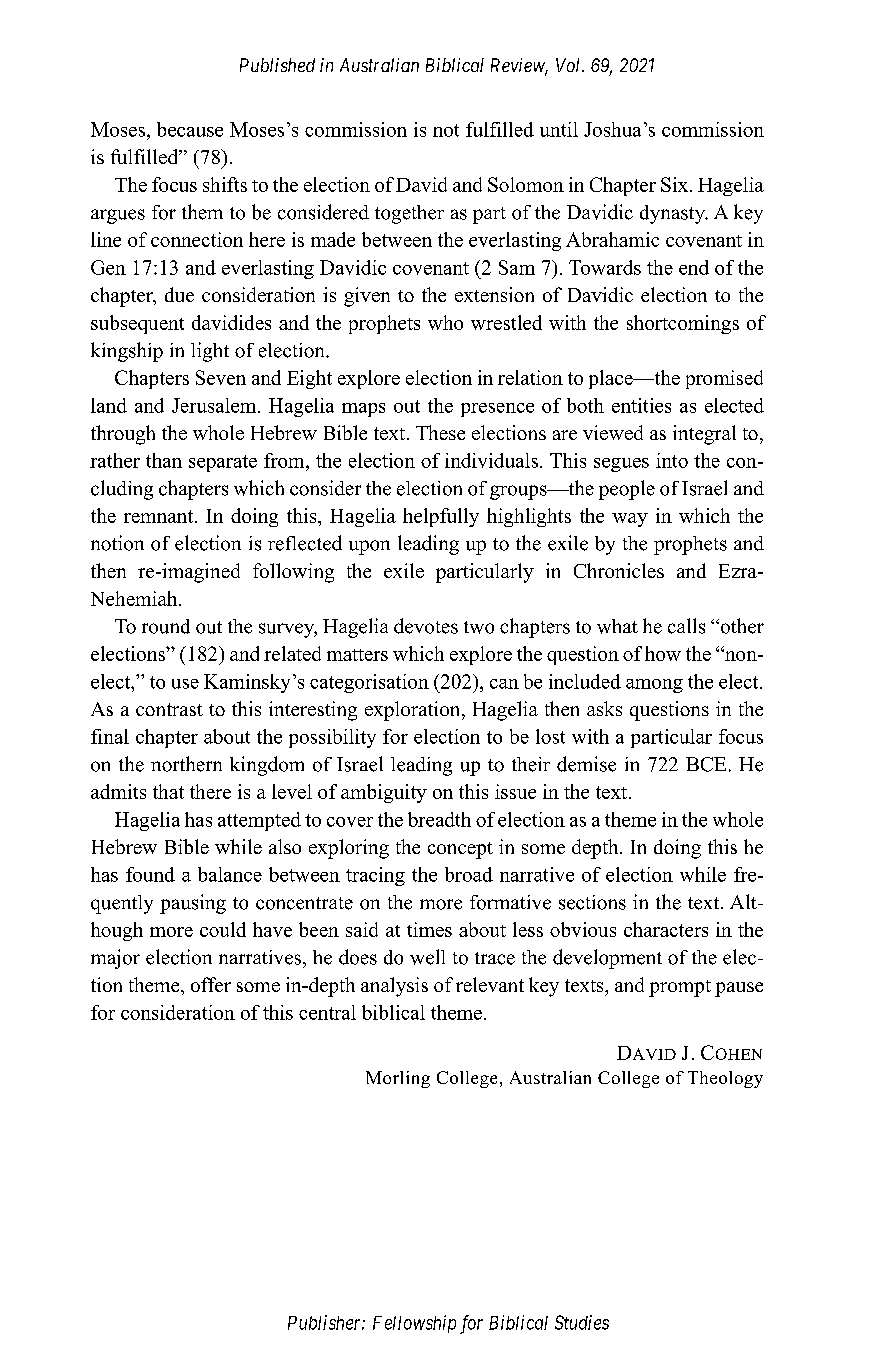 Image resolution: width=896 pixels, height=1372 pixels. What do you see at coordinates (409, 214) in the screenshot?
I see `together` at bounding box center [409, 214].
